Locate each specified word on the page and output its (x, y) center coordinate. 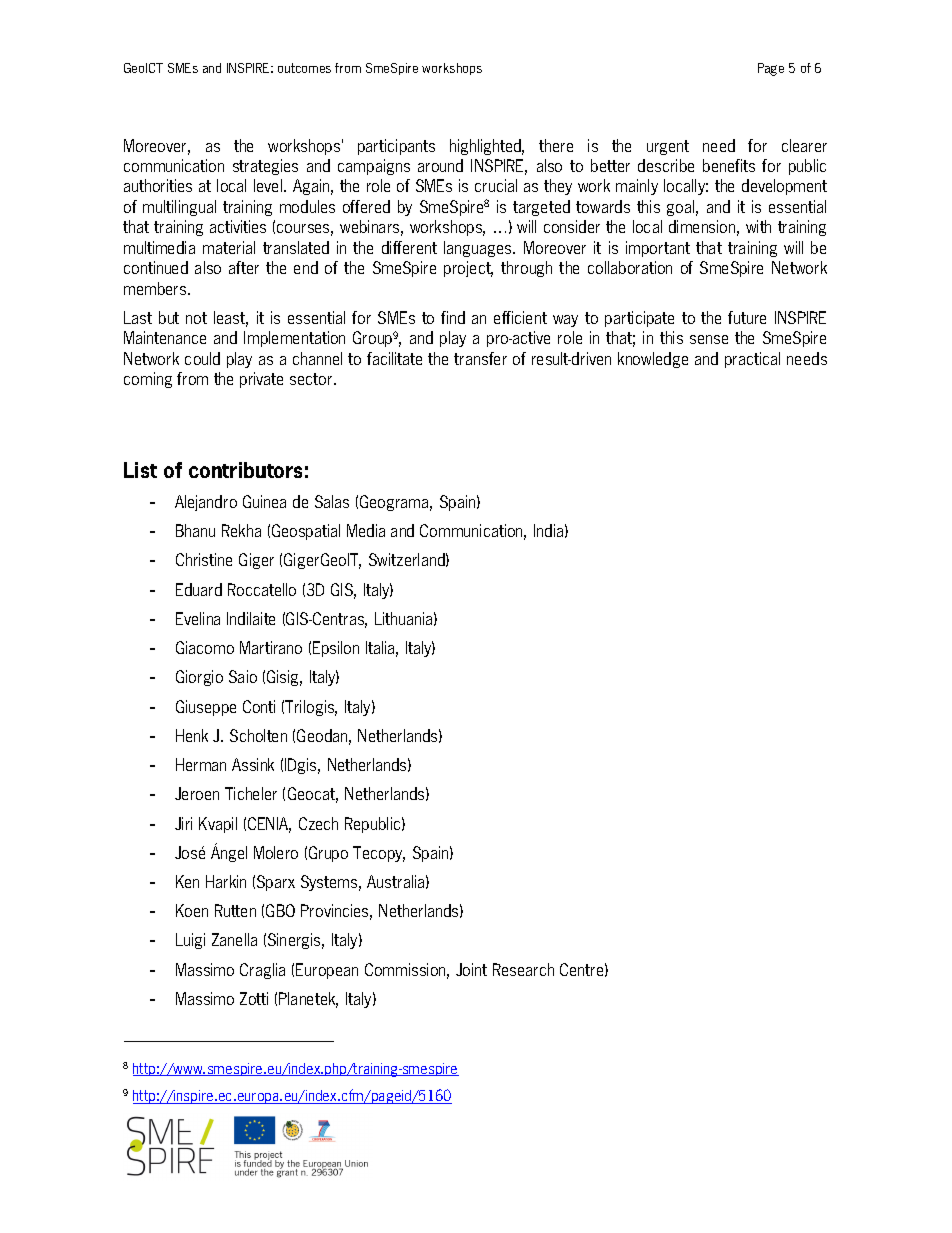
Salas (332, 501)
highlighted (487, 147)
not (196, 318)
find (453, 317)
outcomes (304, 68)
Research (523, 969)
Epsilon (336, 649)
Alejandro (206, 503)
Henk (192, 735)
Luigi (190, 941)
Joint (471, 969)
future (747, 317)
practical (752, 360)
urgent (668, 147)
